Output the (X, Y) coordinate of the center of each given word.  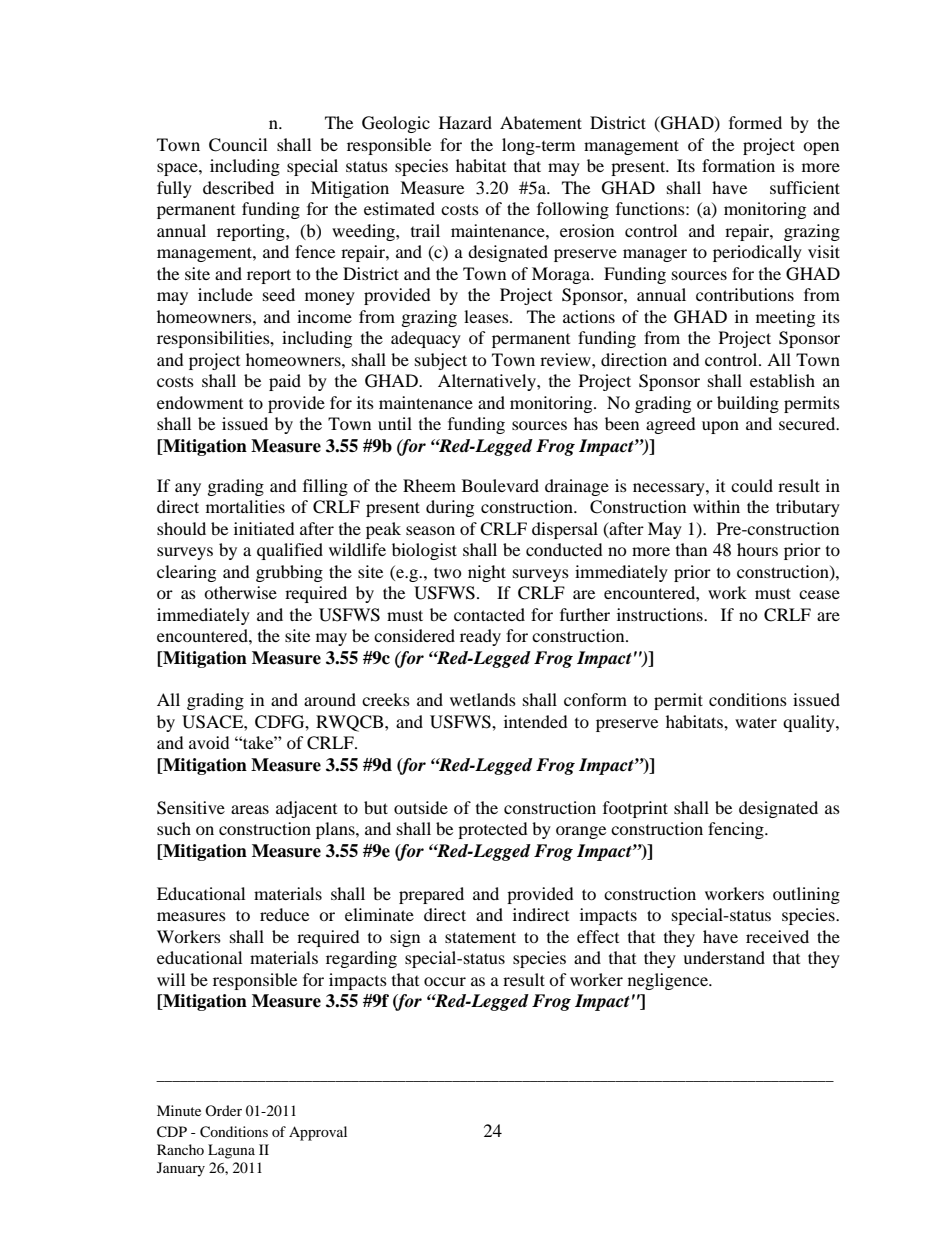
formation (738, 165)
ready (480, 637)
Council (238, 145)
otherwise (240, 592)
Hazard (465, 122)
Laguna (231, 1151)
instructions (661, 614)
